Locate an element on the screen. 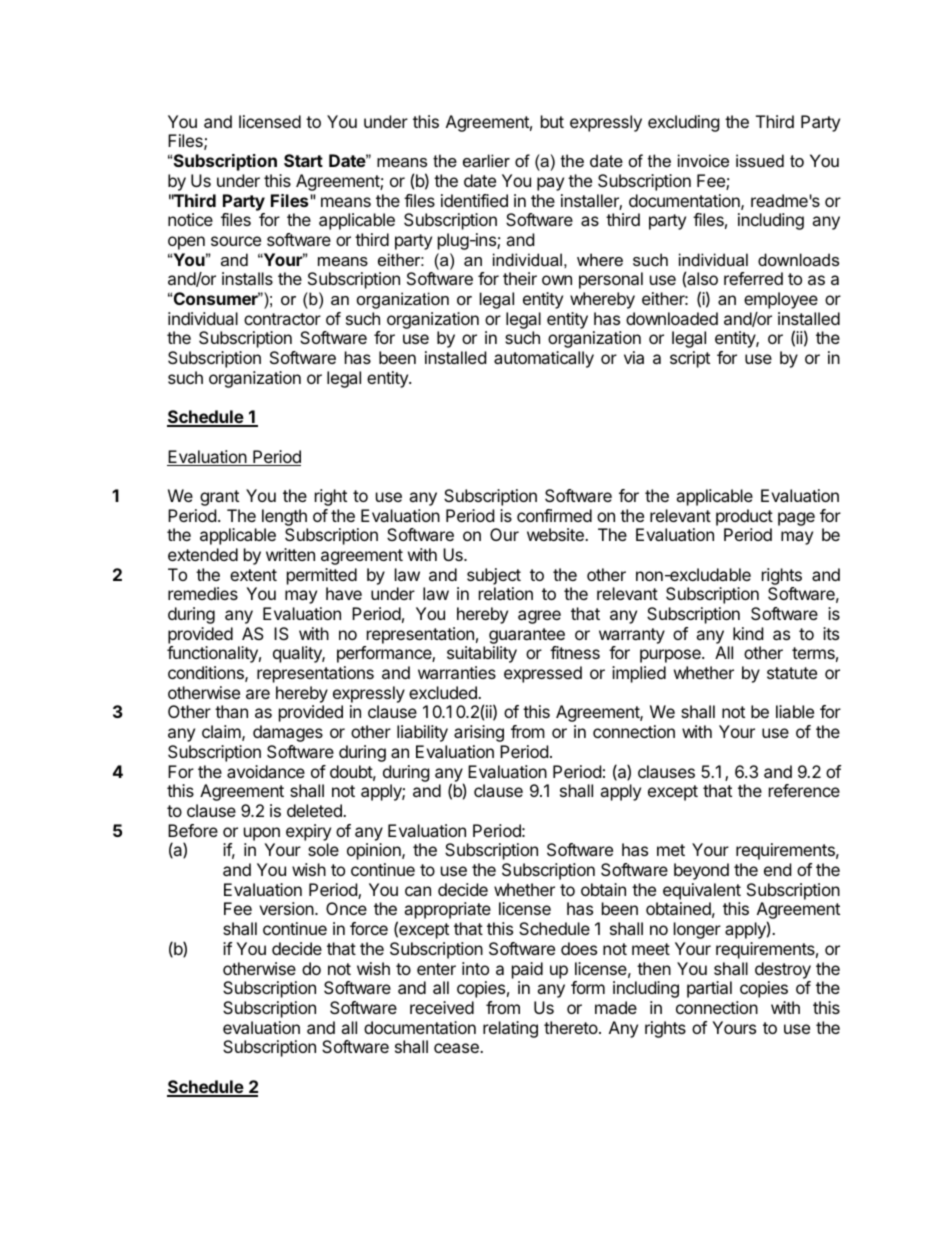  issued is located at coordinates (760, 160).
